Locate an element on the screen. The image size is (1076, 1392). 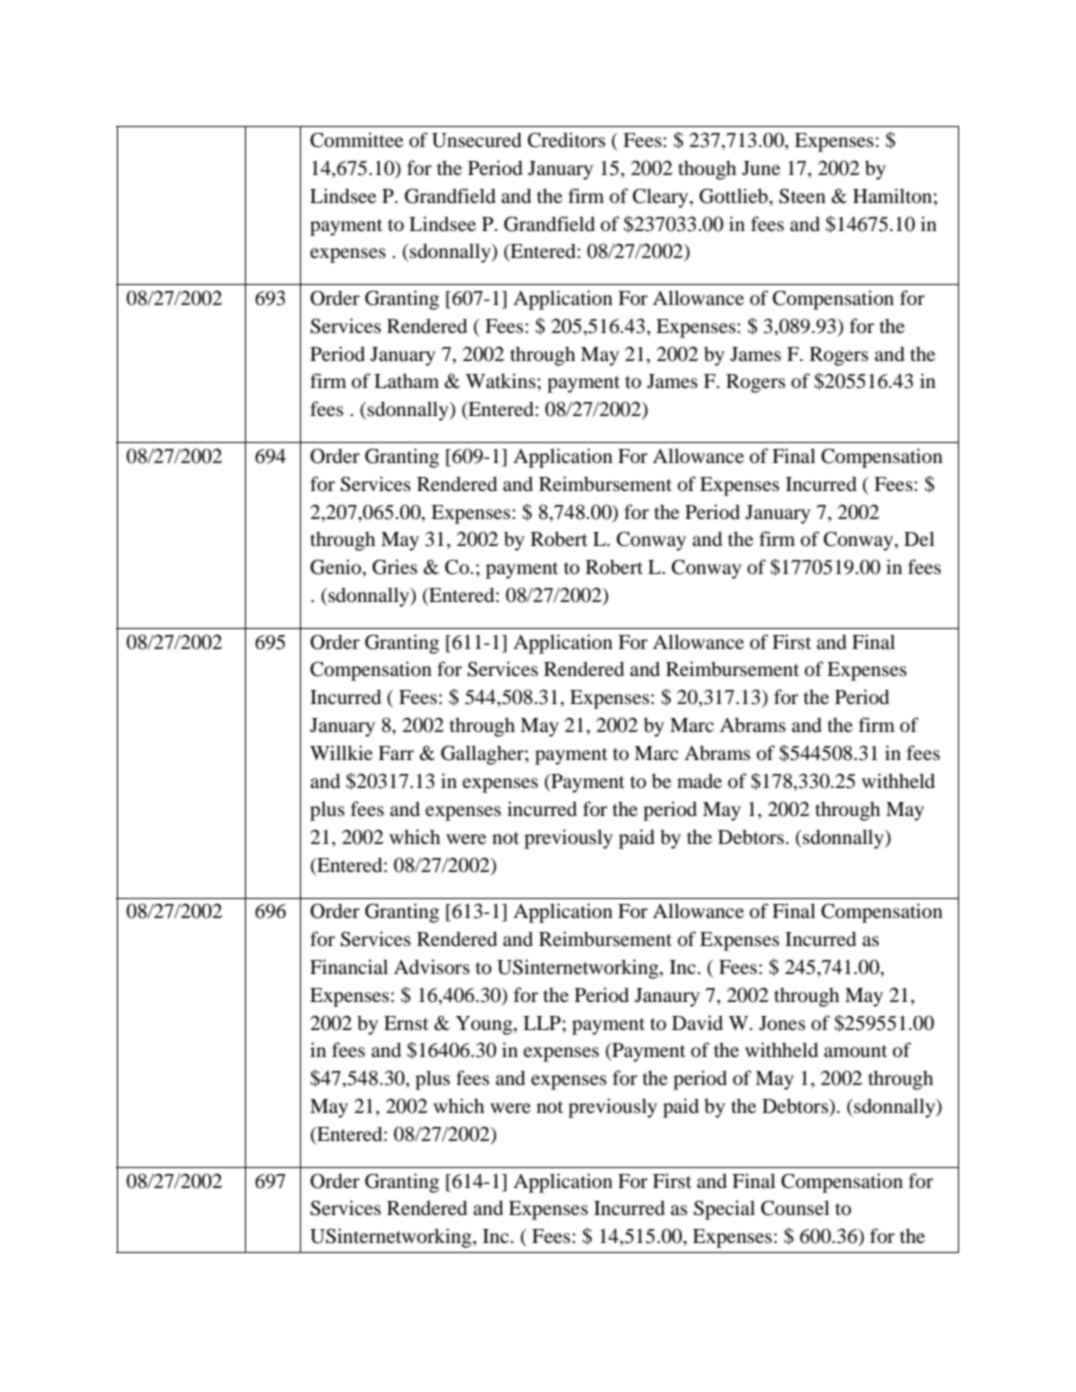
Steen is located at coordinates (802, 196).
